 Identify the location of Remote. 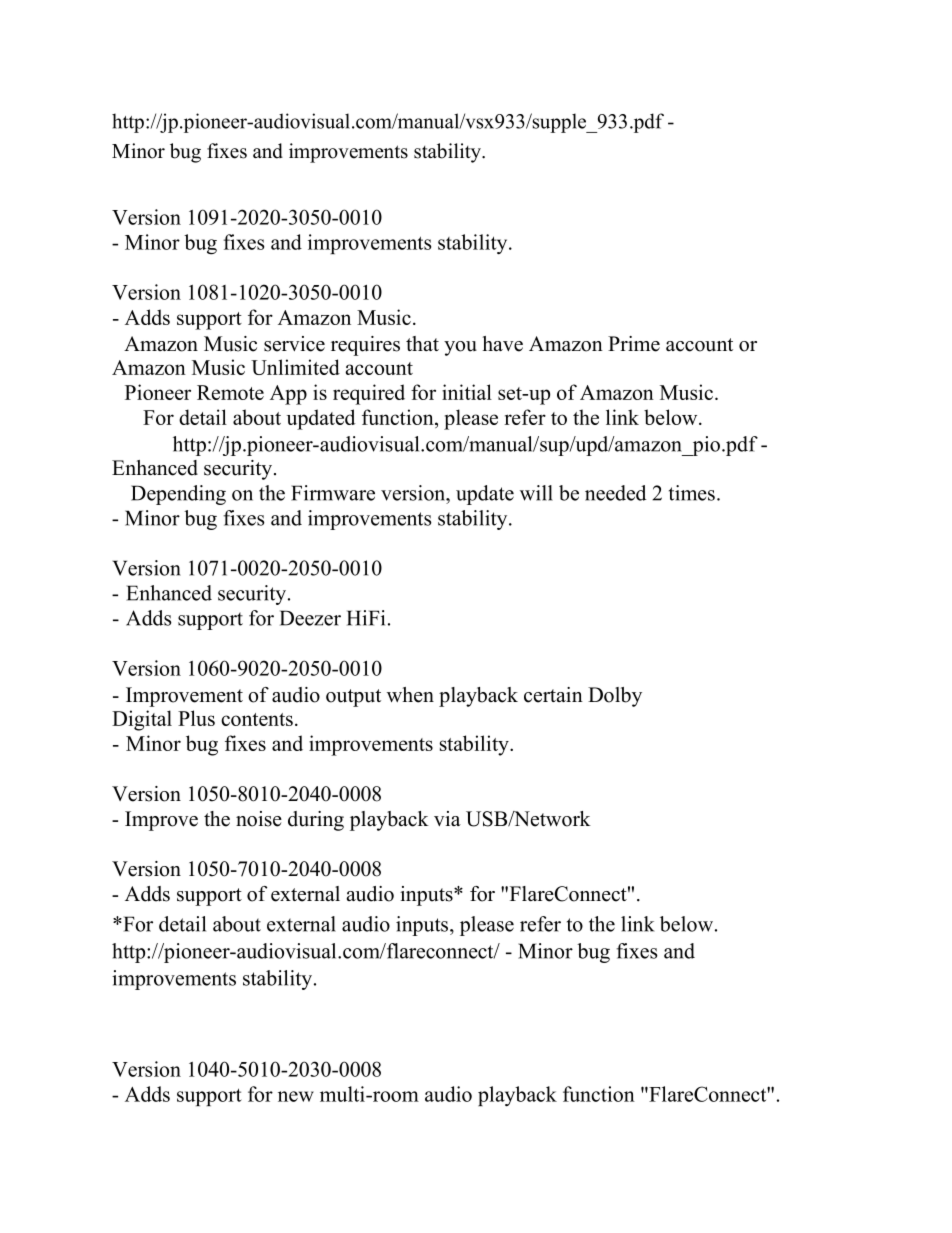
(230, 392).
